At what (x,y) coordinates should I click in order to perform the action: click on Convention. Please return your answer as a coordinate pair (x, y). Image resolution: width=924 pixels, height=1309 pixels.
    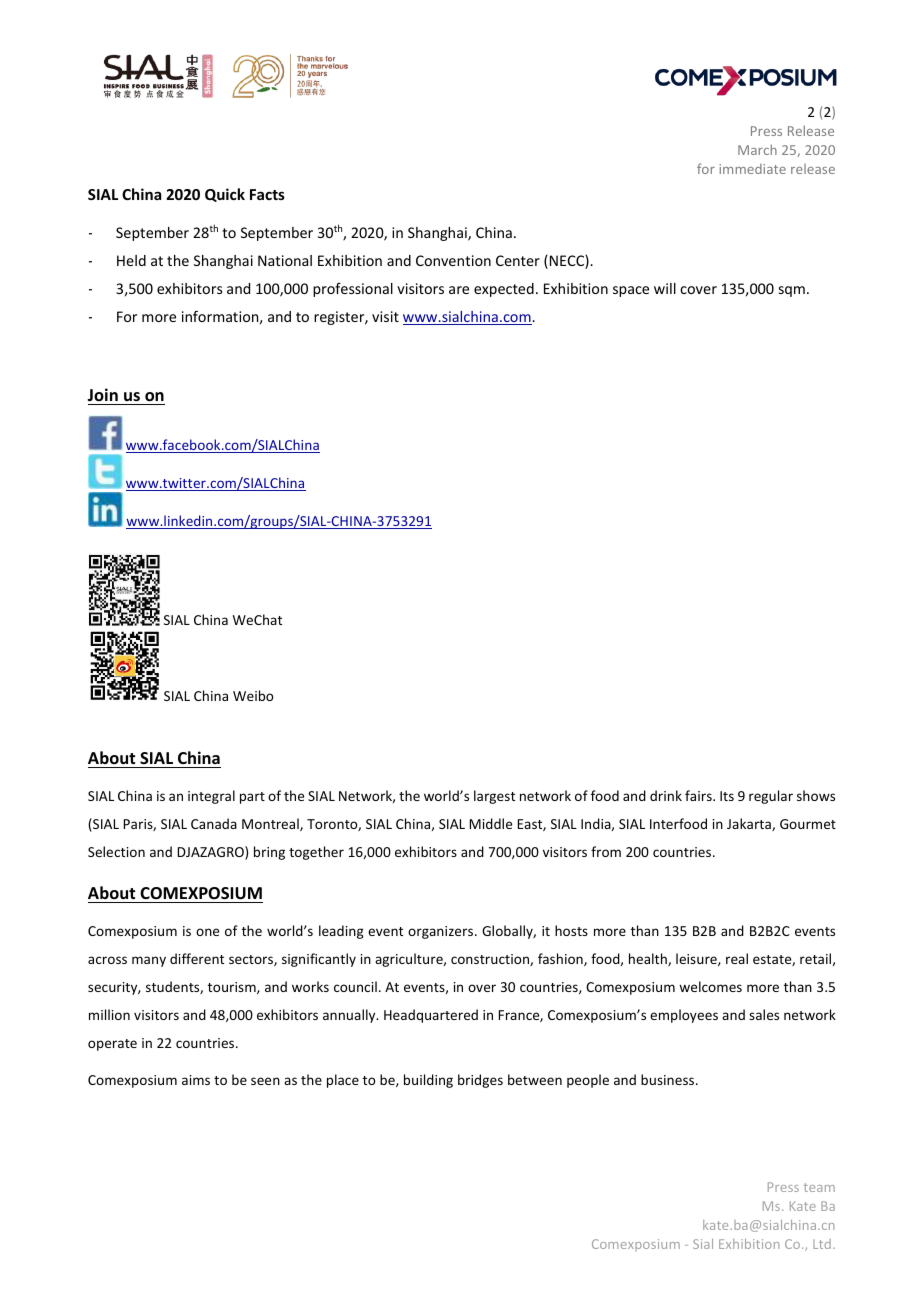
    Looking at the image, I should click on (453, 260).
